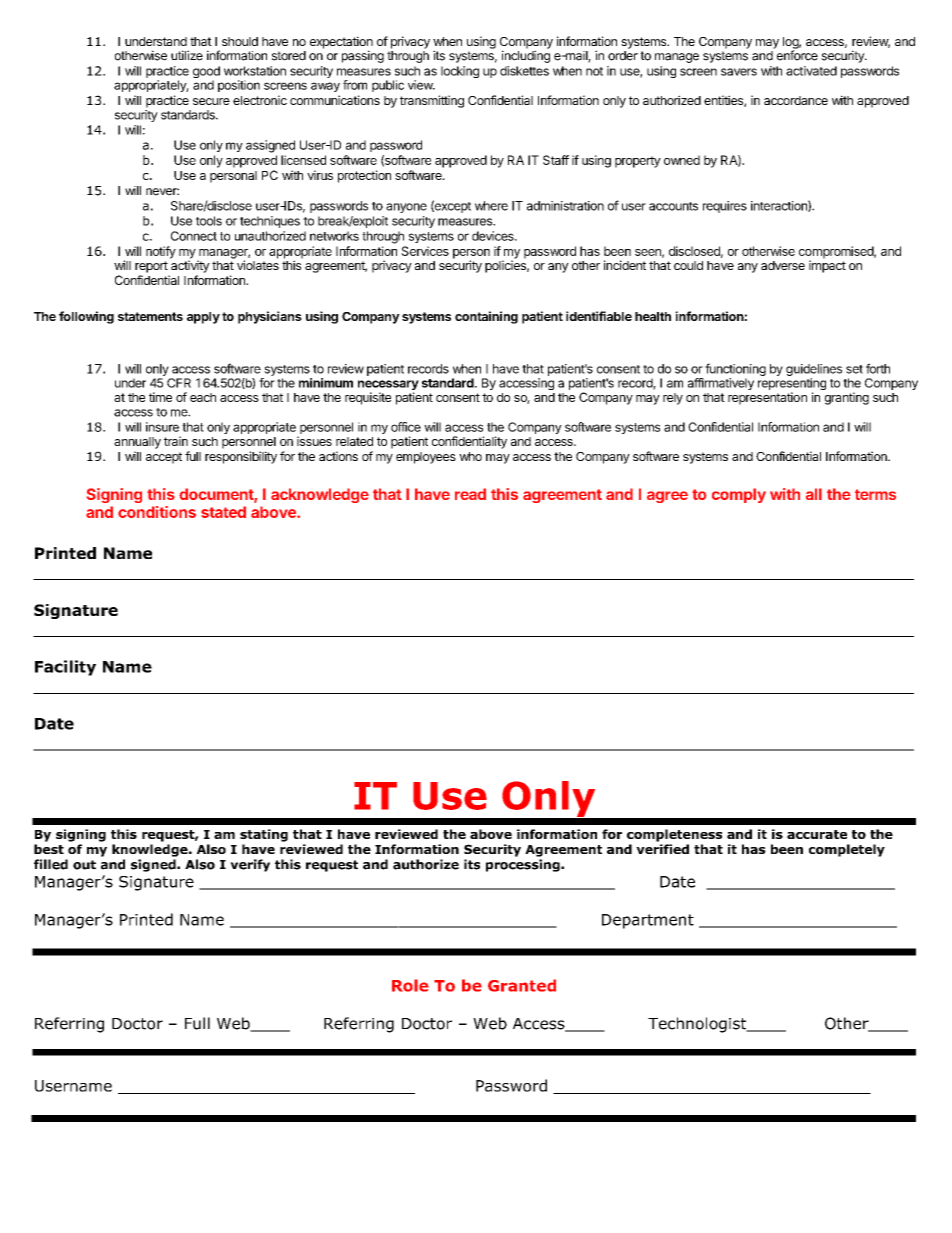  I want to click on read, so click(470, 494).
